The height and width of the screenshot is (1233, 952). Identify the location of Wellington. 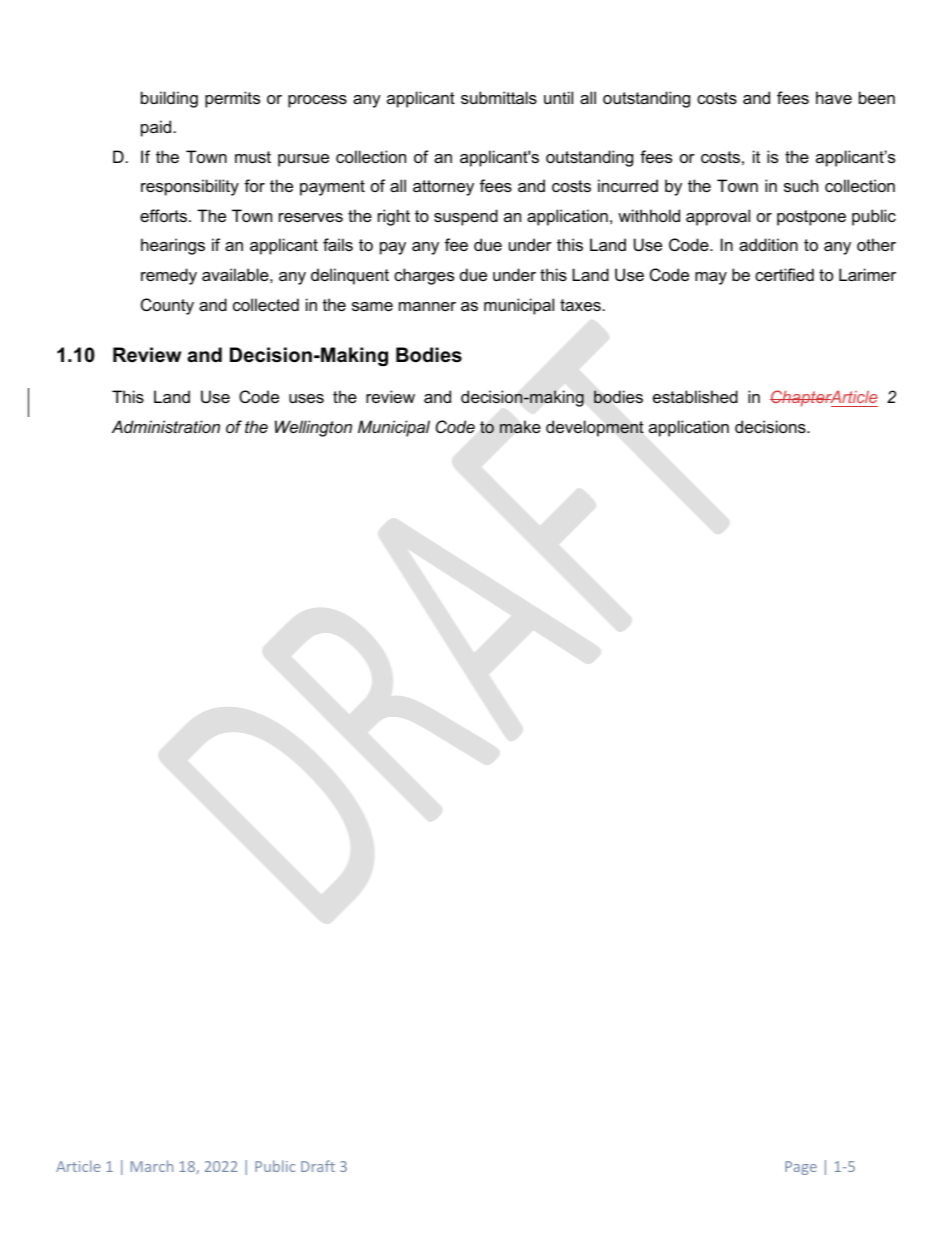
(313, 428).
